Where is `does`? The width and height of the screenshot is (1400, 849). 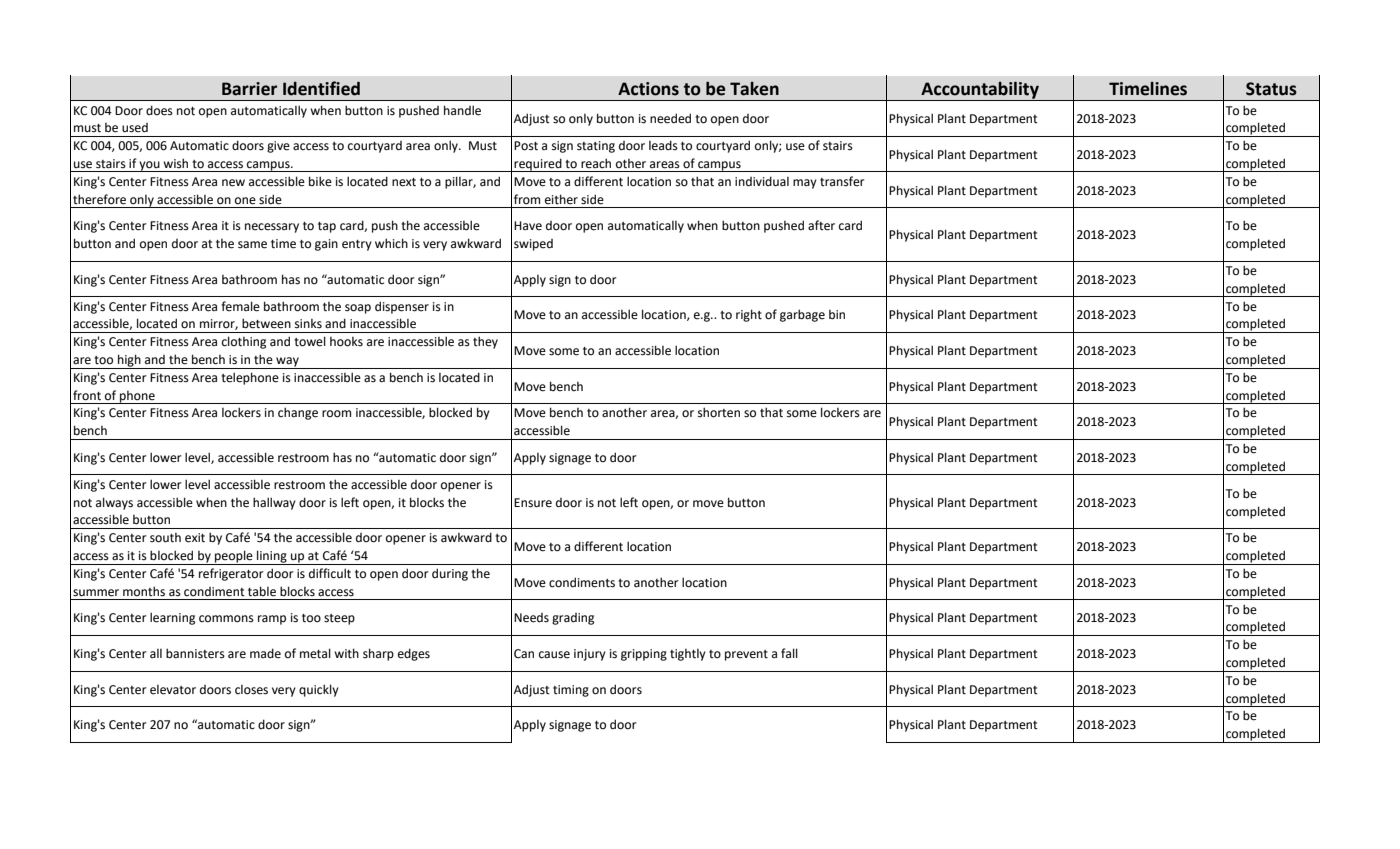
does is located at coordinates (159, 110).
